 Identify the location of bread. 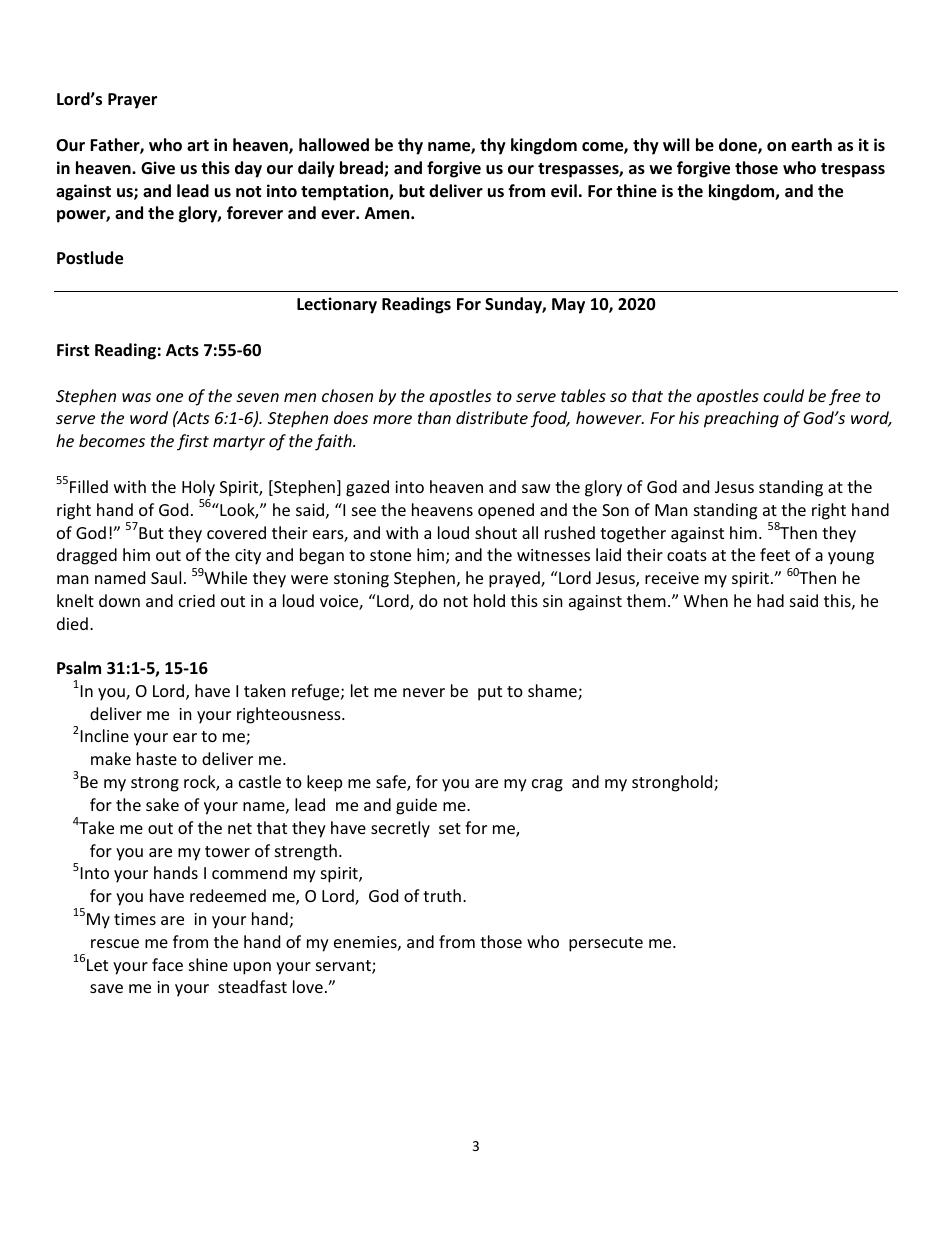
(362, 169).
